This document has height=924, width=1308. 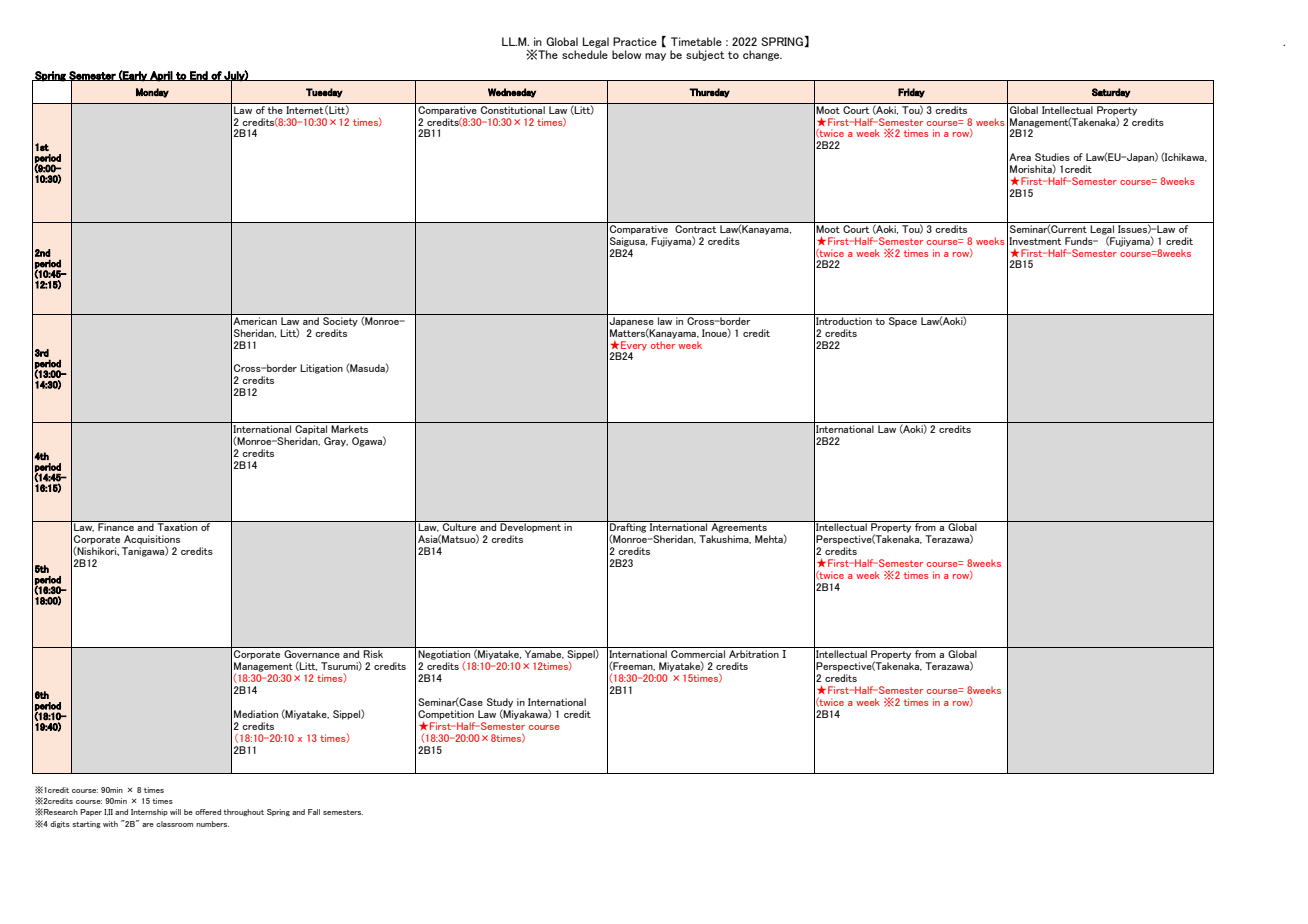 I want to click on schedule, so click(x=585, y=54).
